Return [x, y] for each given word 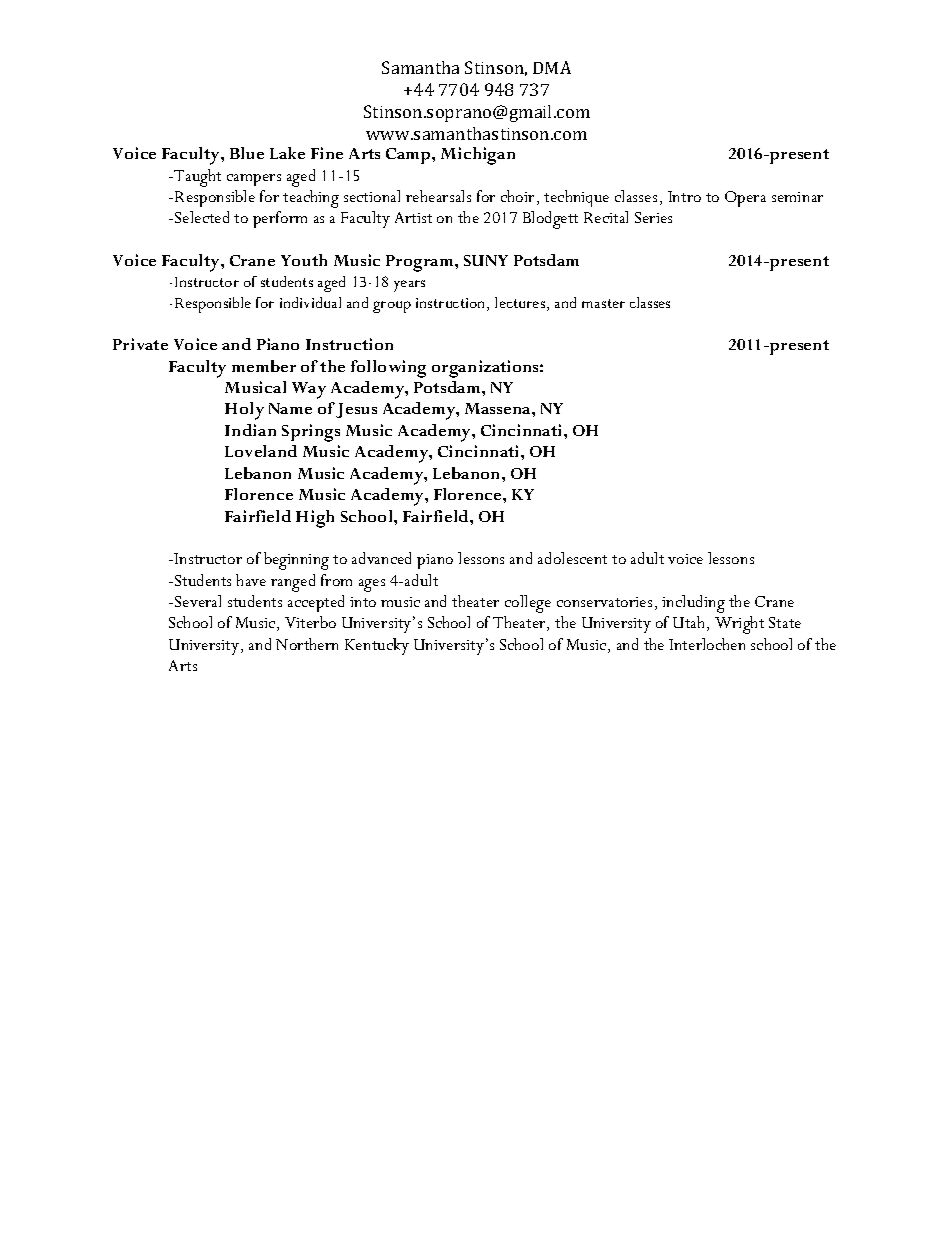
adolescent [572, 558]
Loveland [261, 451]
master [603, 303]
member [264, 366]
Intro [684, 196]
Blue [247, 153]
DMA [552, 67]
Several [198, 601]
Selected [202, 217]
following [388, 369]
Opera [745, 199]
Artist [413, 217]
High [315, 519]
